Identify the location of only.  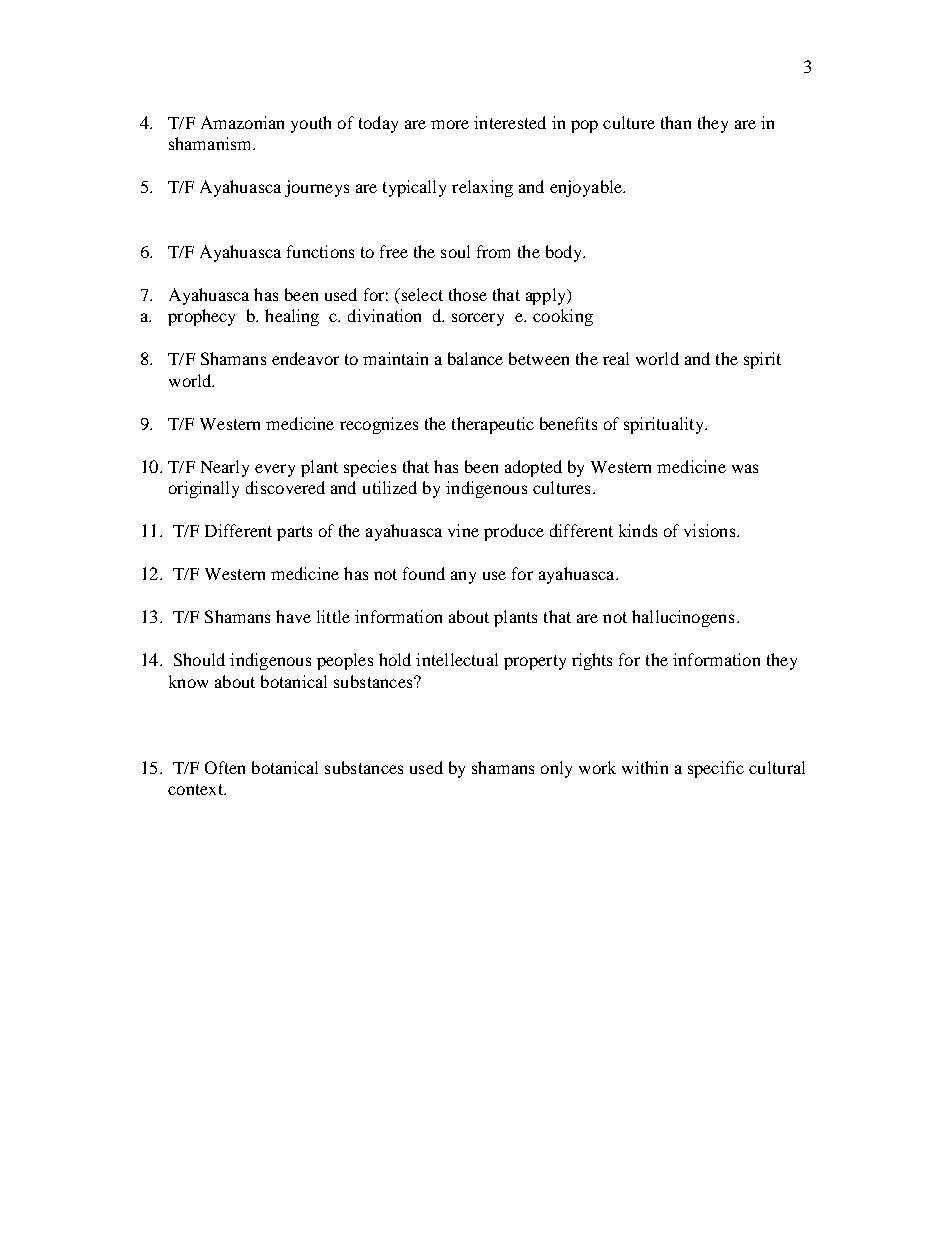
(556, 769).
